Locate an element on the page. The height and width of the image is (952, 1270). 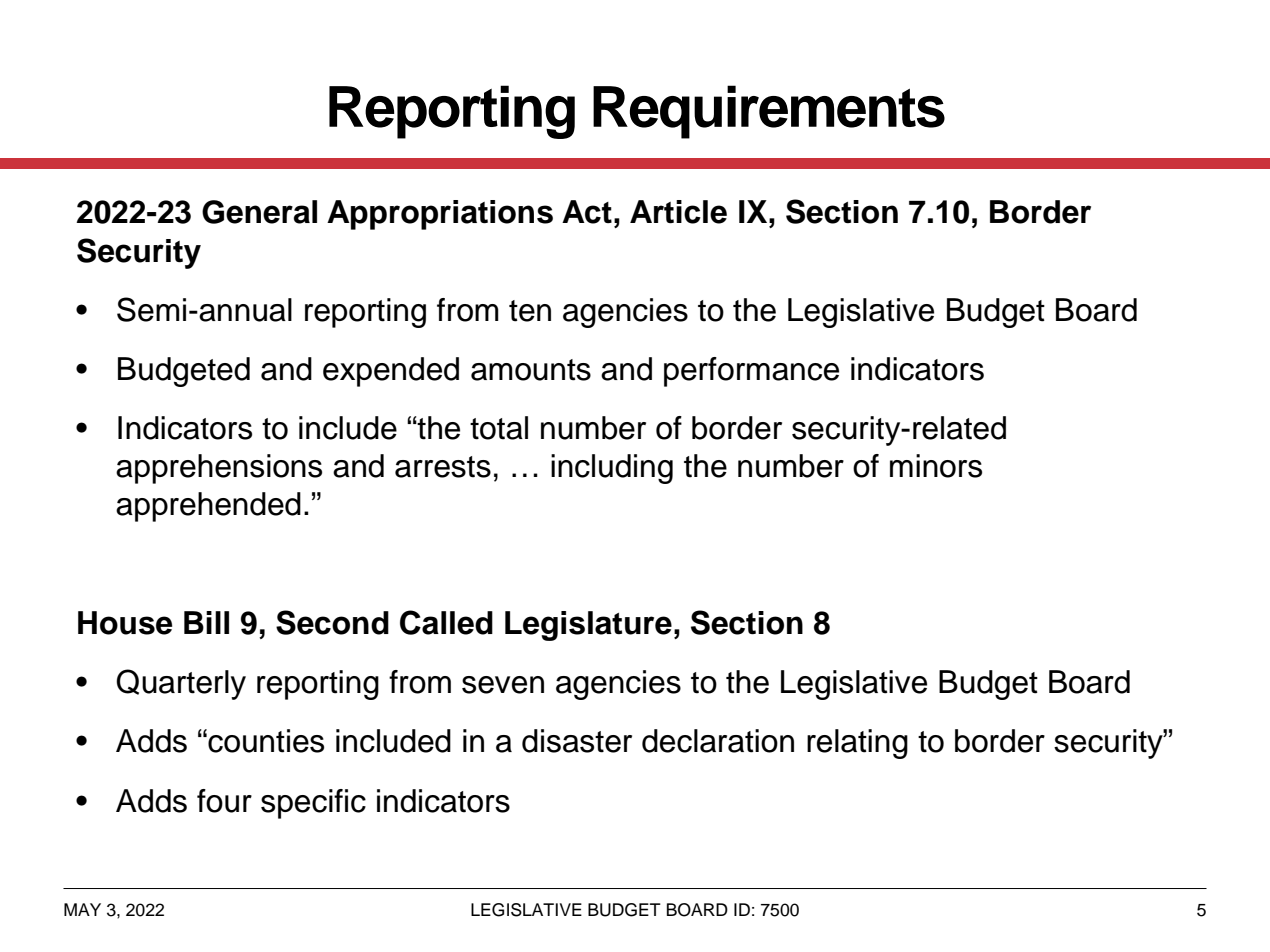
General is located at coordinates (259, 212).
